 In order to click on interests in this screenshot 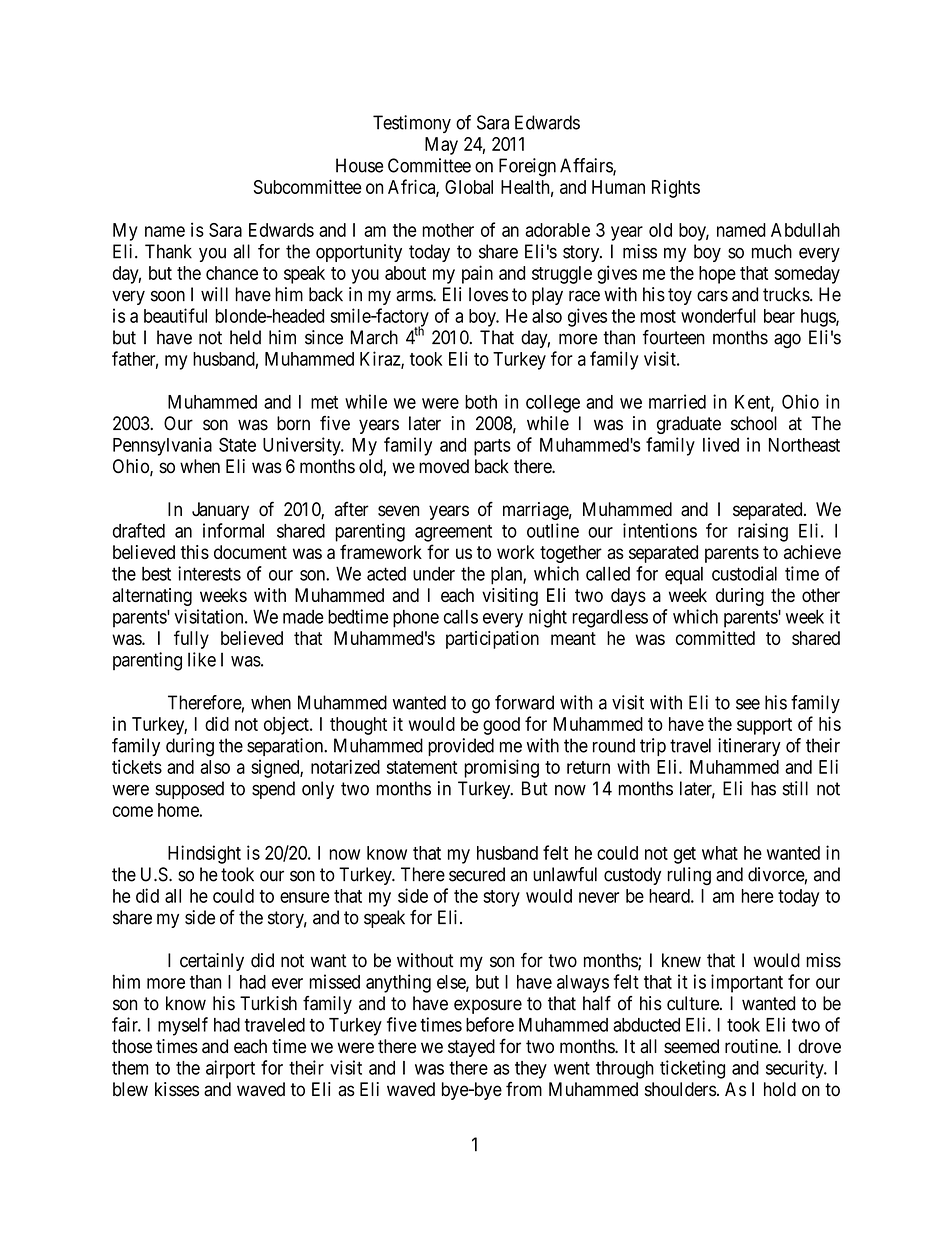, I will do `click(209, 573)`.
